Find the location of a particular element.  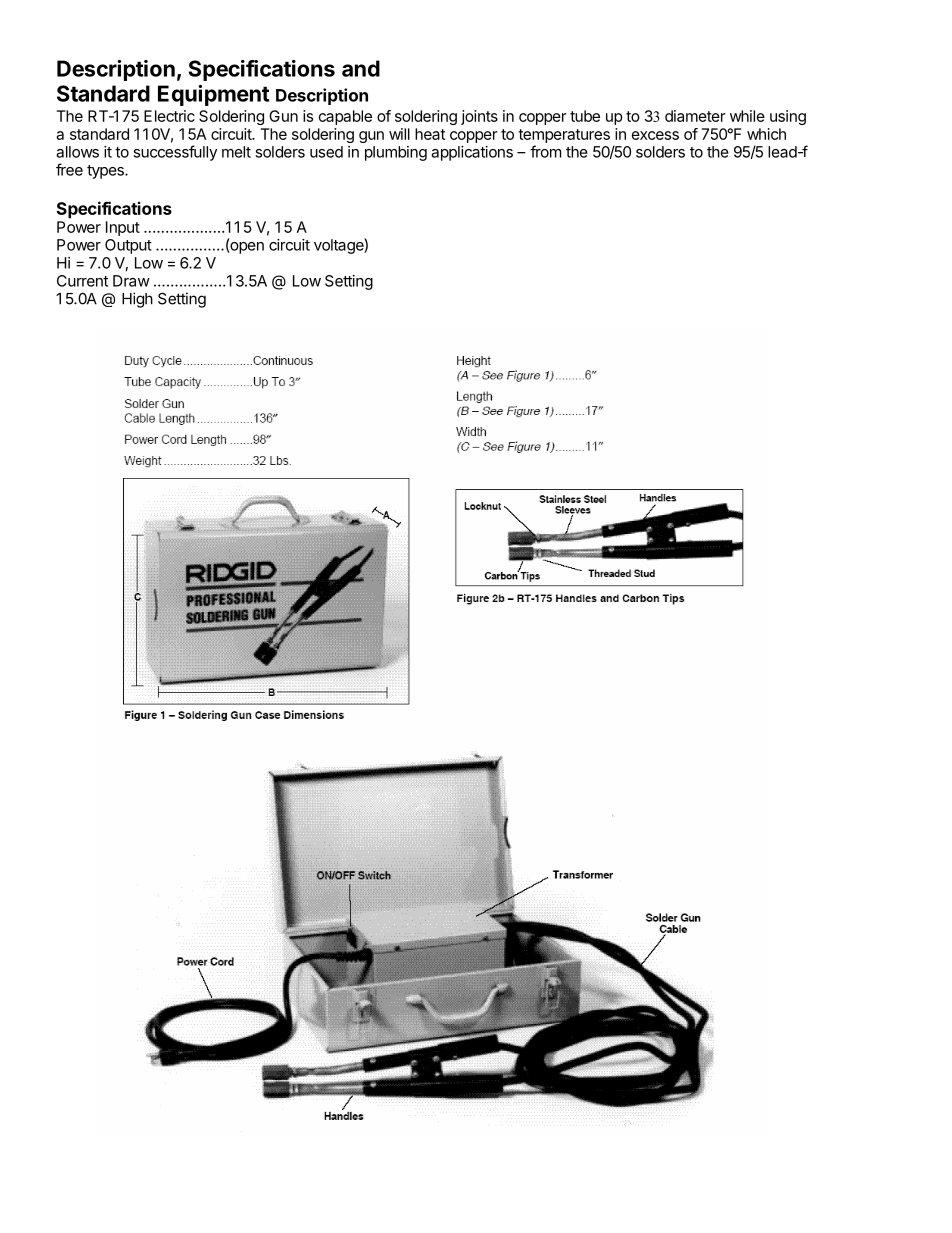

diameter is located at coordinates (695, 116).
